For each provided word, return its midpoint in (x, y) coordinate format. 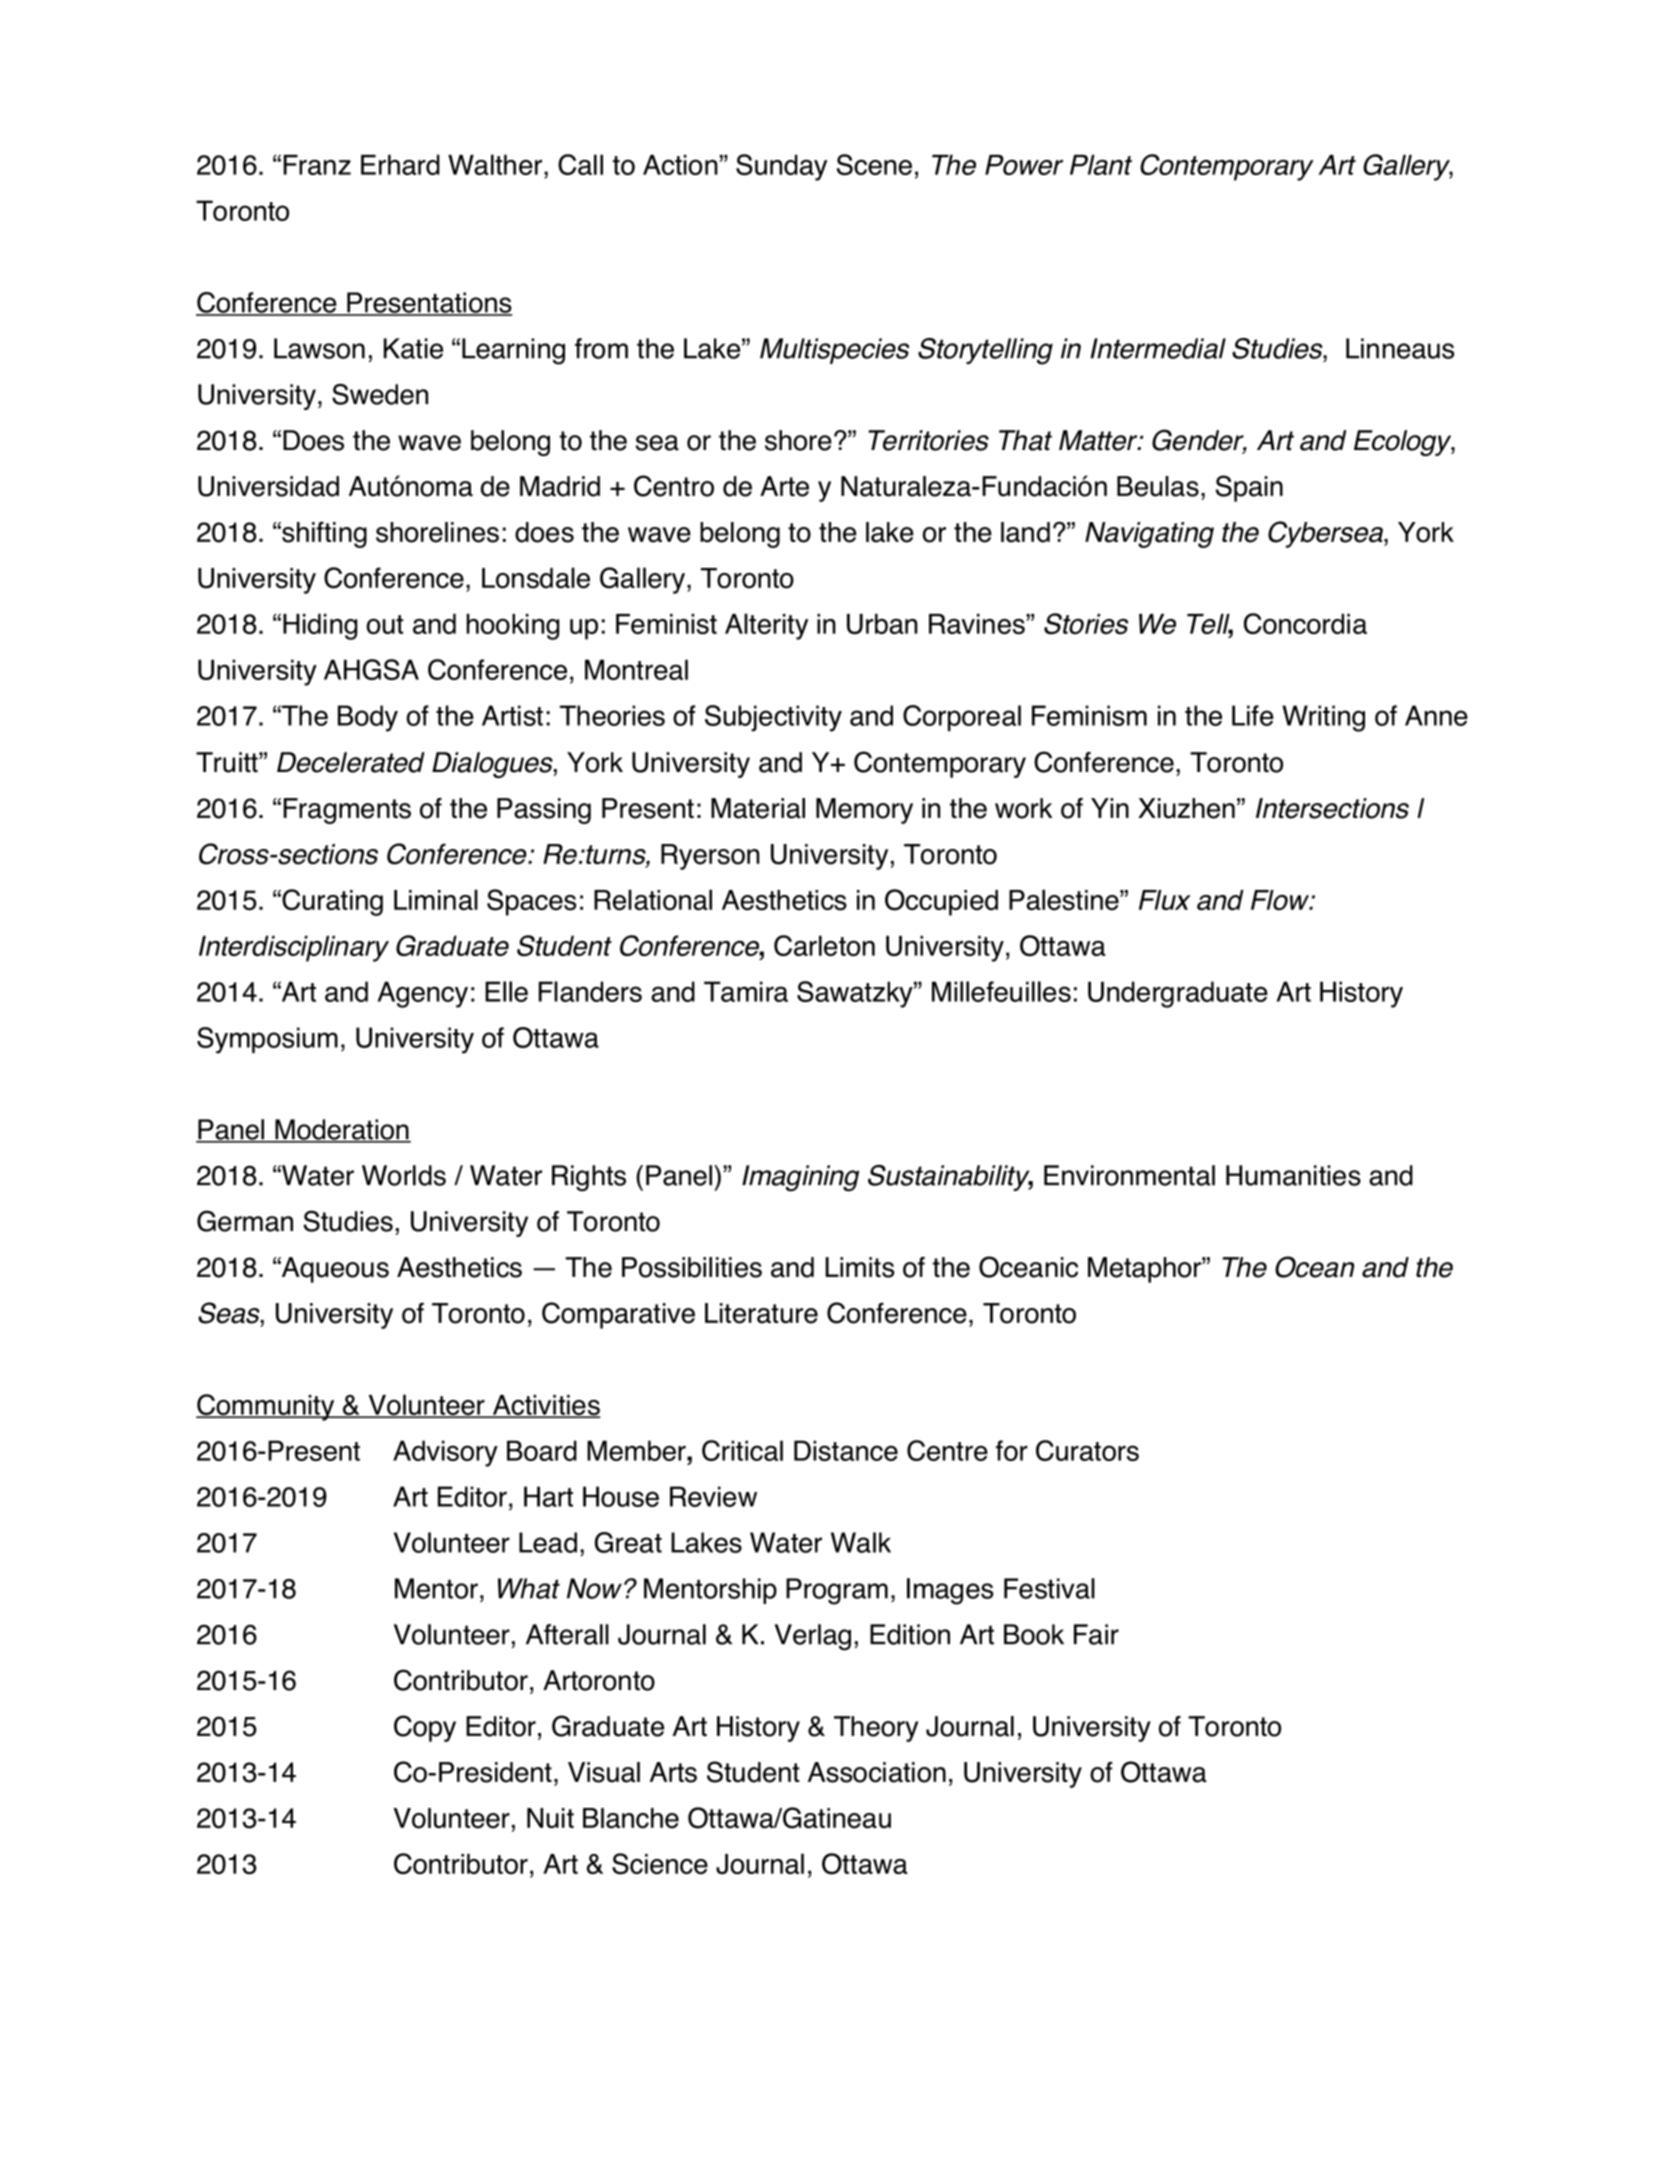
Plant (1101, 165)
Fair (1096, 1634)
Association (877, 1772)
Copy (425, 1728)
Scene (874, 164)
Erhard (400, 164)
